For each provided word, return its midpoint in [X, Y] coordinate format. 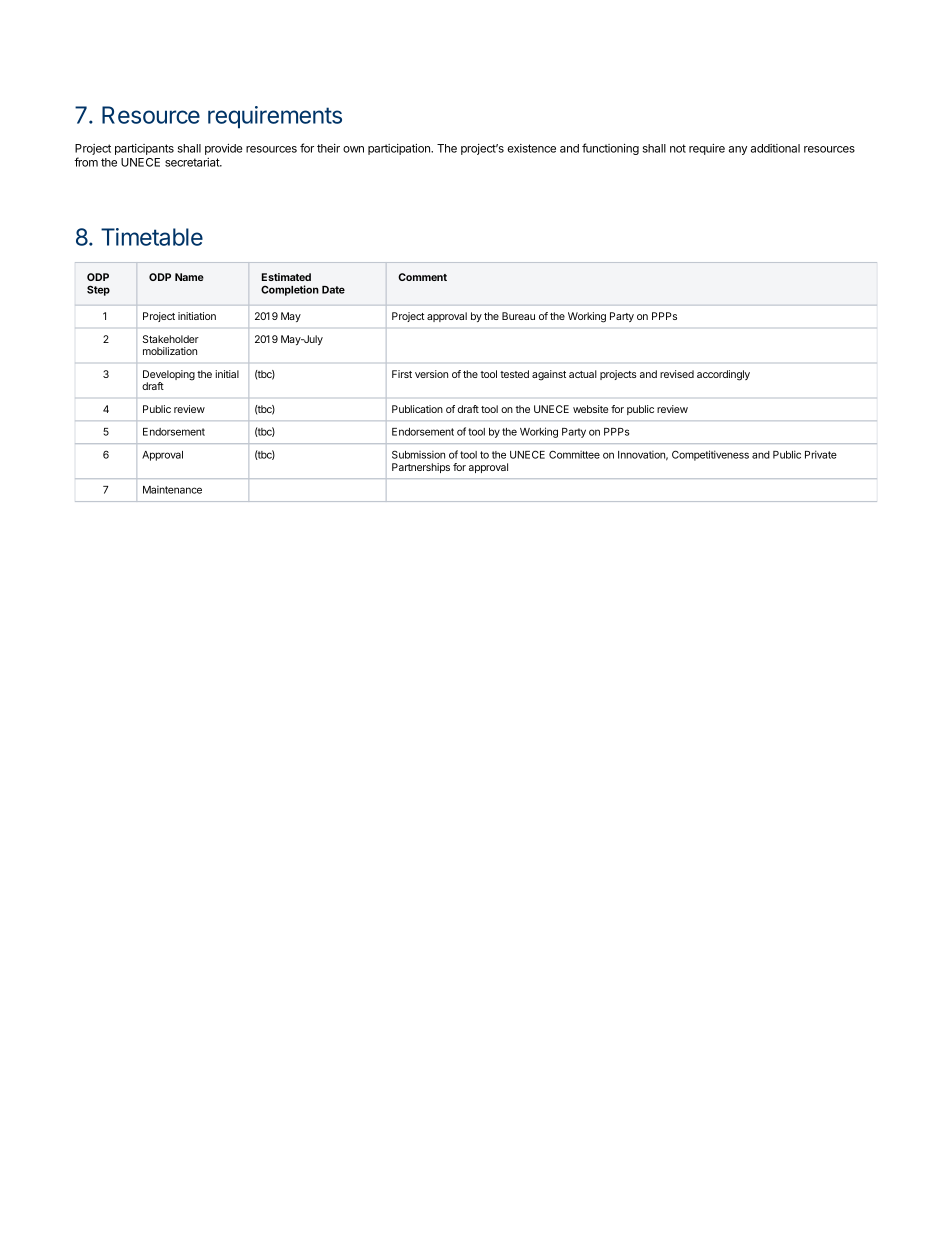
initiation [197, 316]
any [738, 150]
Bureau [518, 316]
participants [144, 149]
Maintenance [172, 490]
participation [400, 149]
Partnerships [421, 468]
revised [677, 374]
